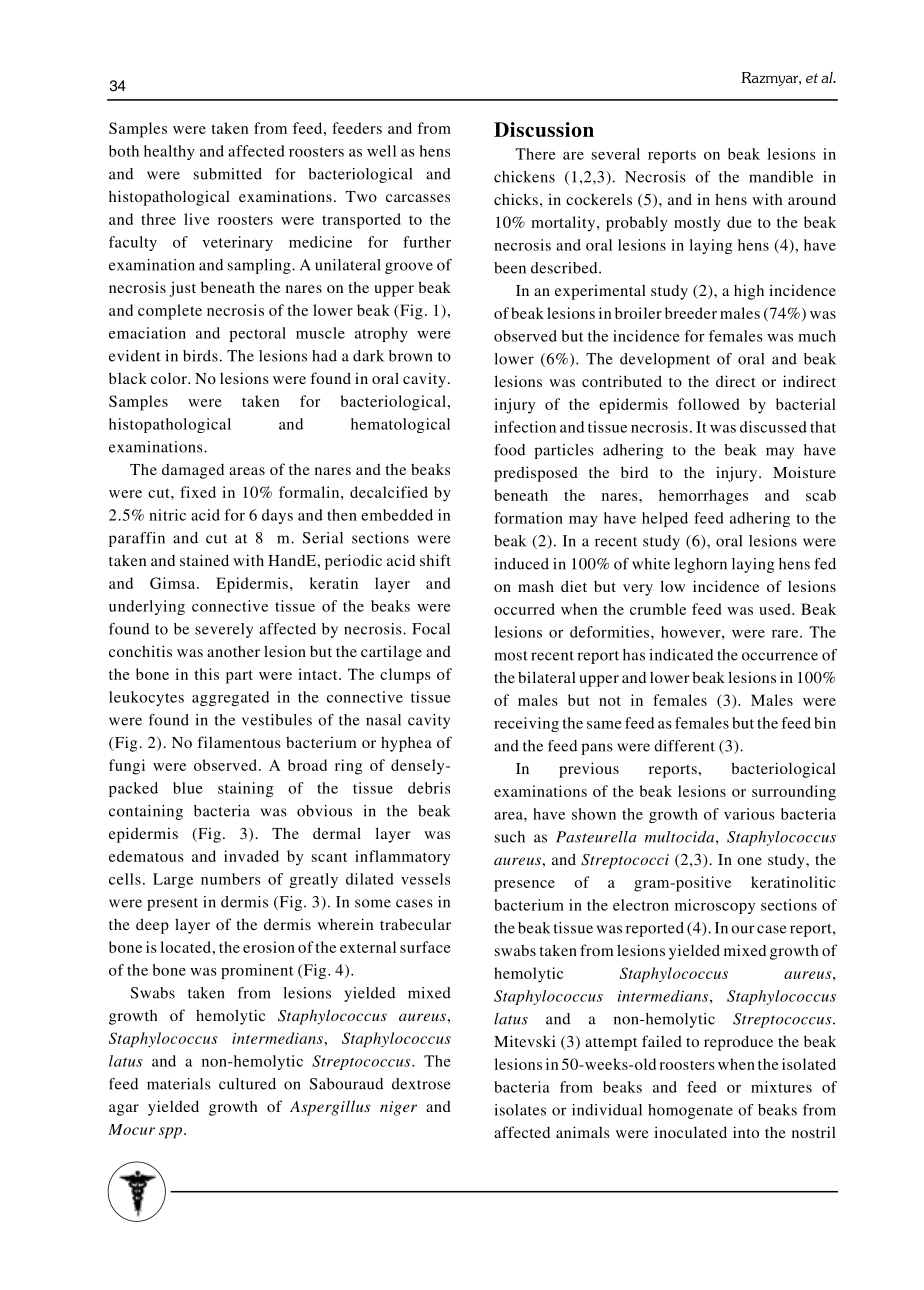 This screenshot has width=924, height=1290. Describe the element at coordinates (179, 1084) in the screenshot. I see `materials` at that location.
